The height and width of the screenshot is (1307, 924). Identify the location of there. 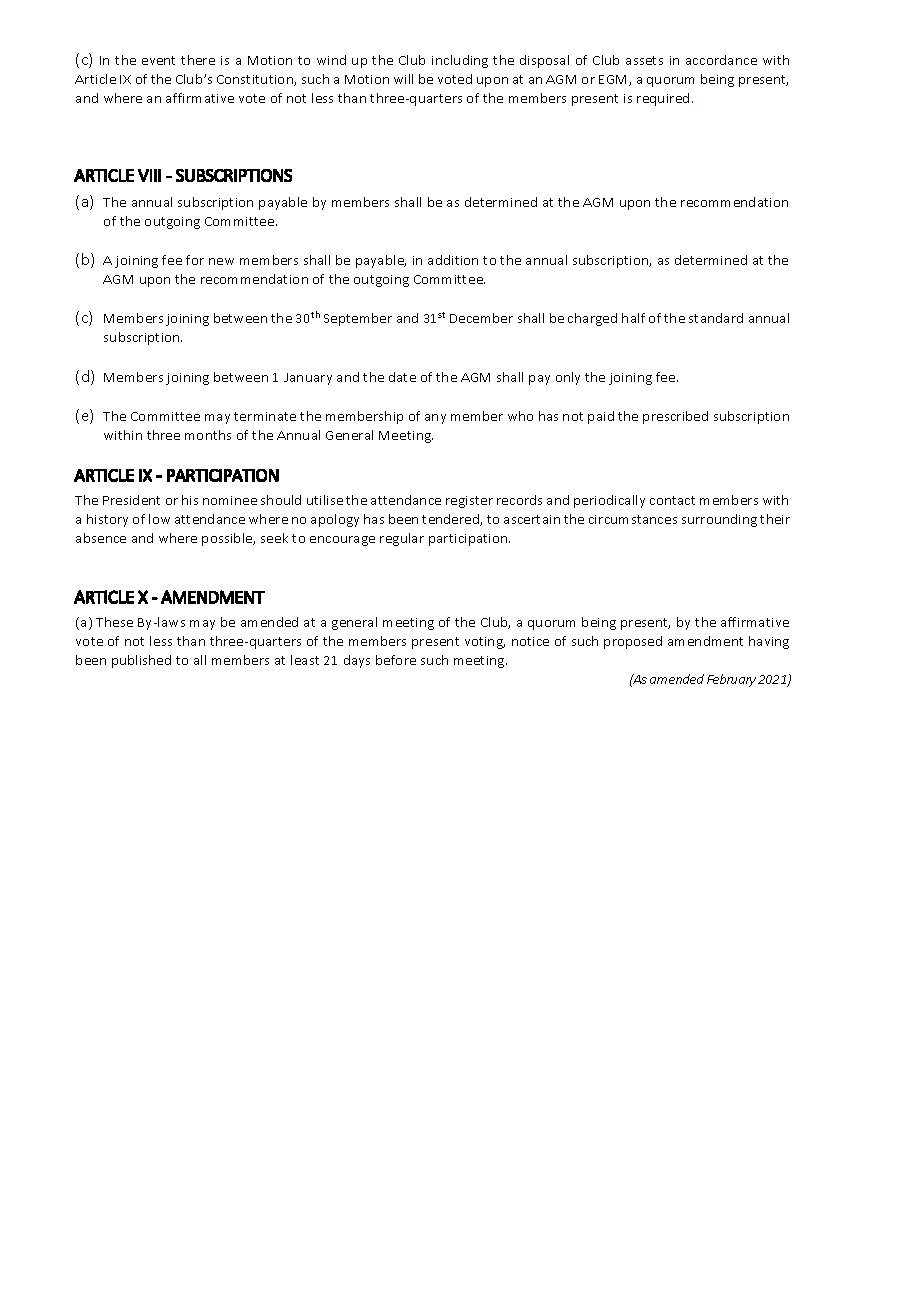
(198, 60).
